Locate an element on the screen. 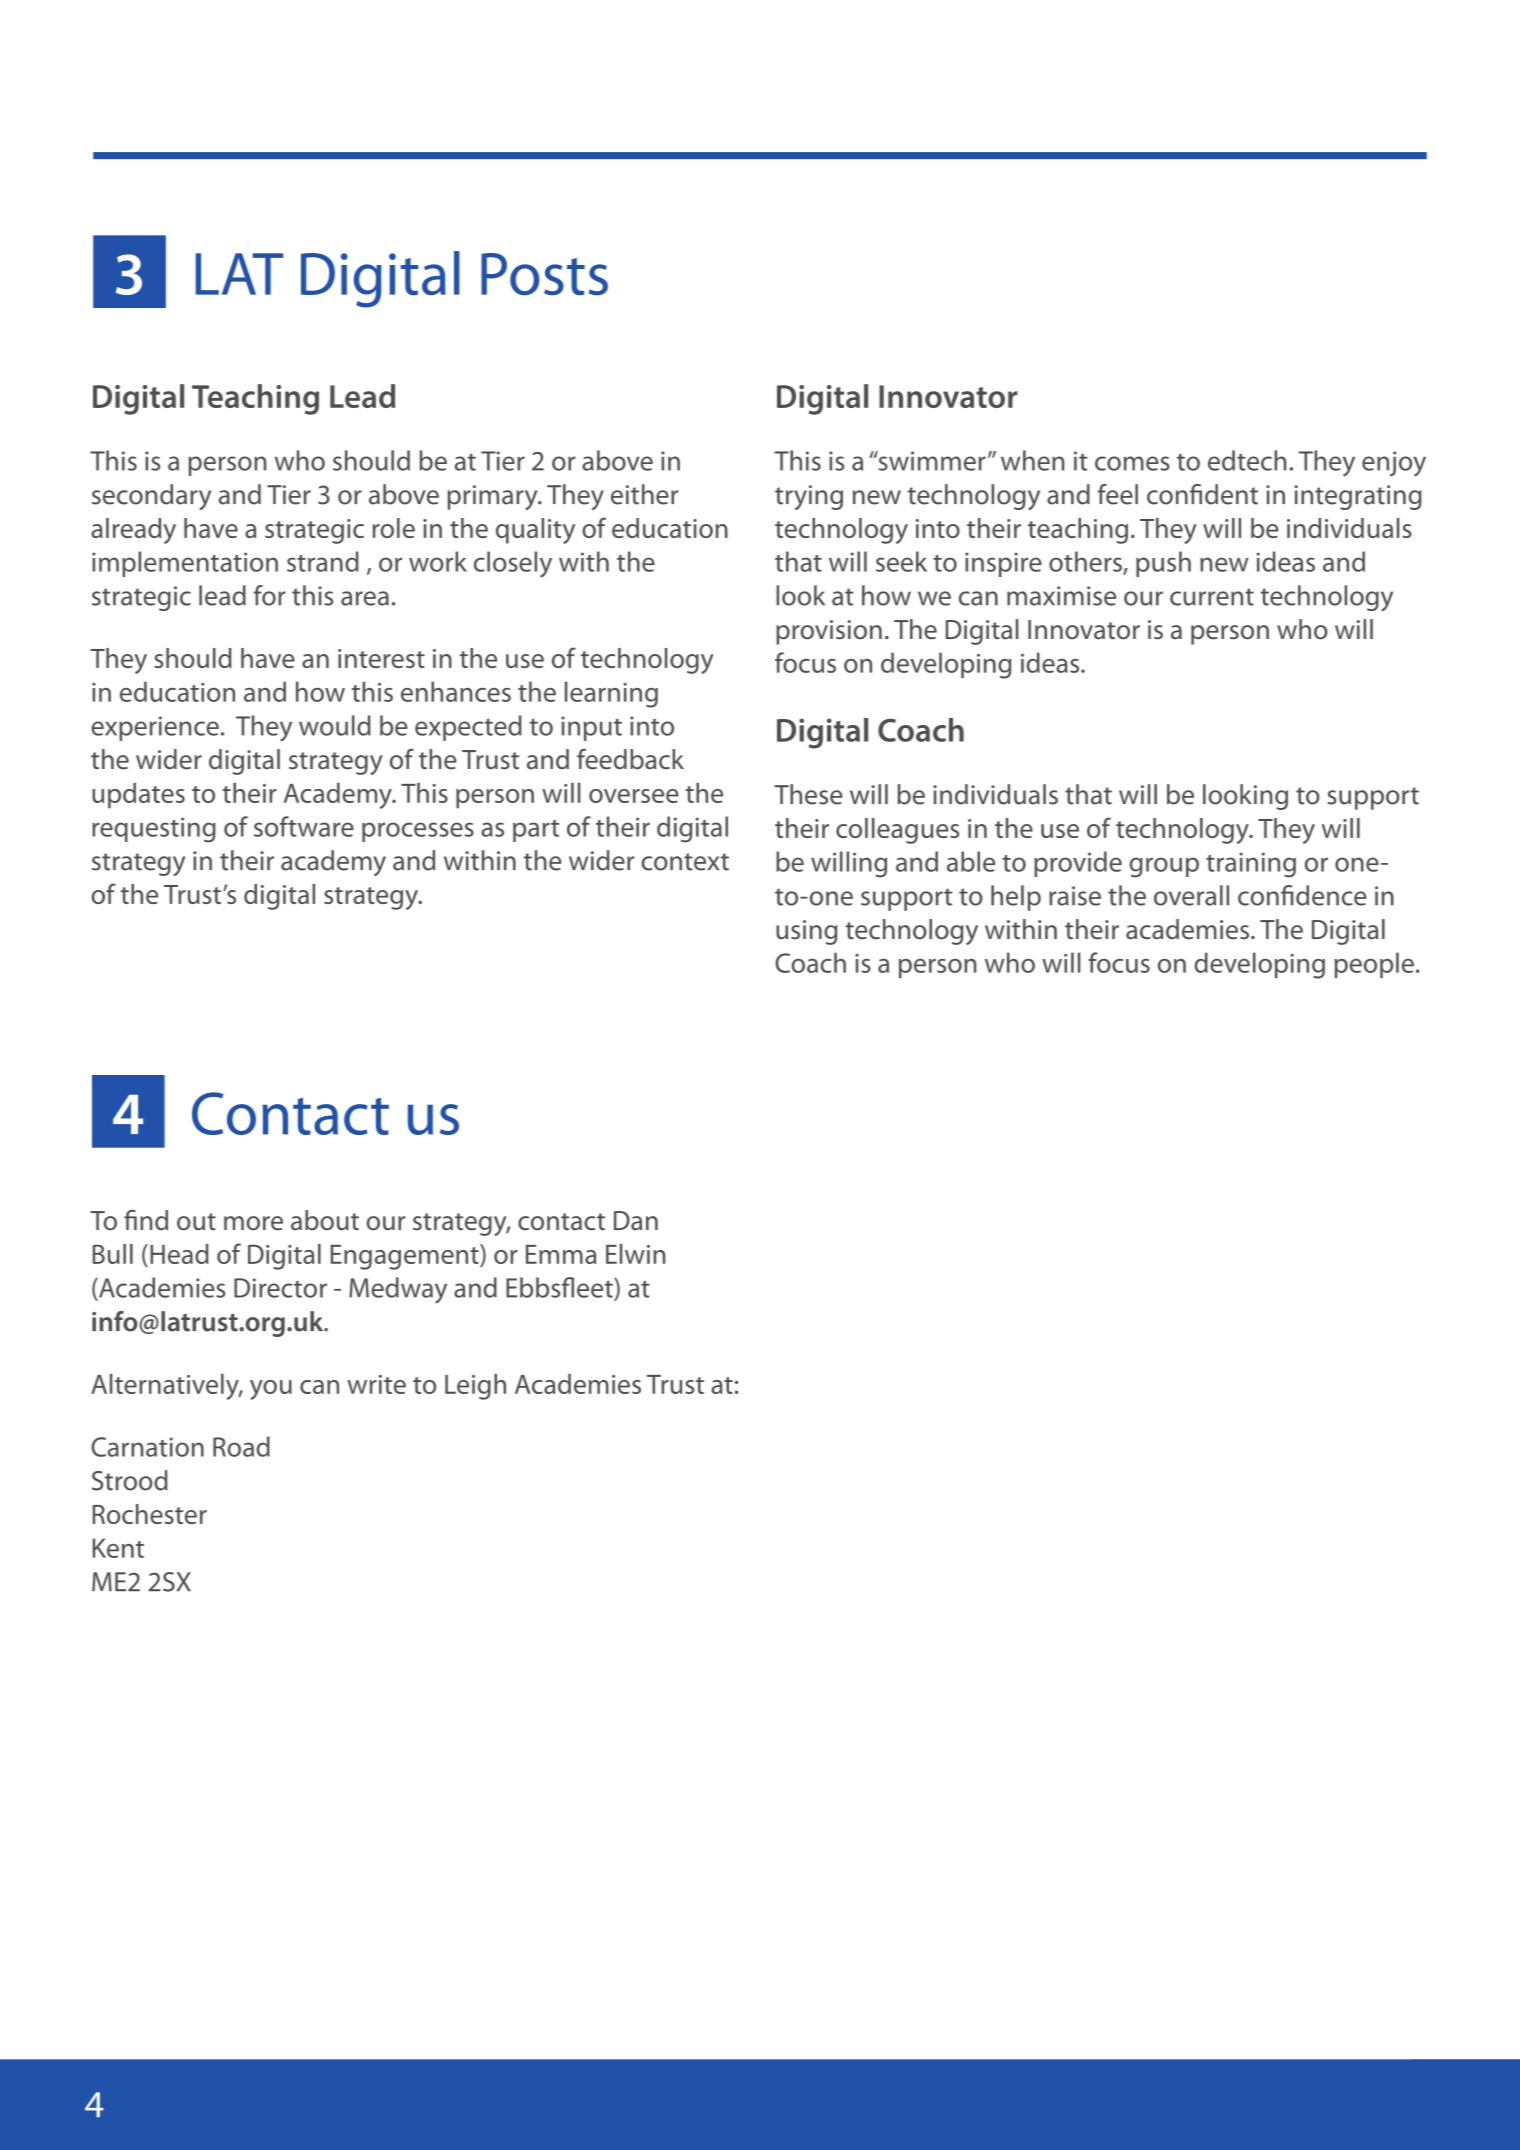 The height and width of the screenshot is (2150, 1520). trying is located at coordinates (809, 497).
